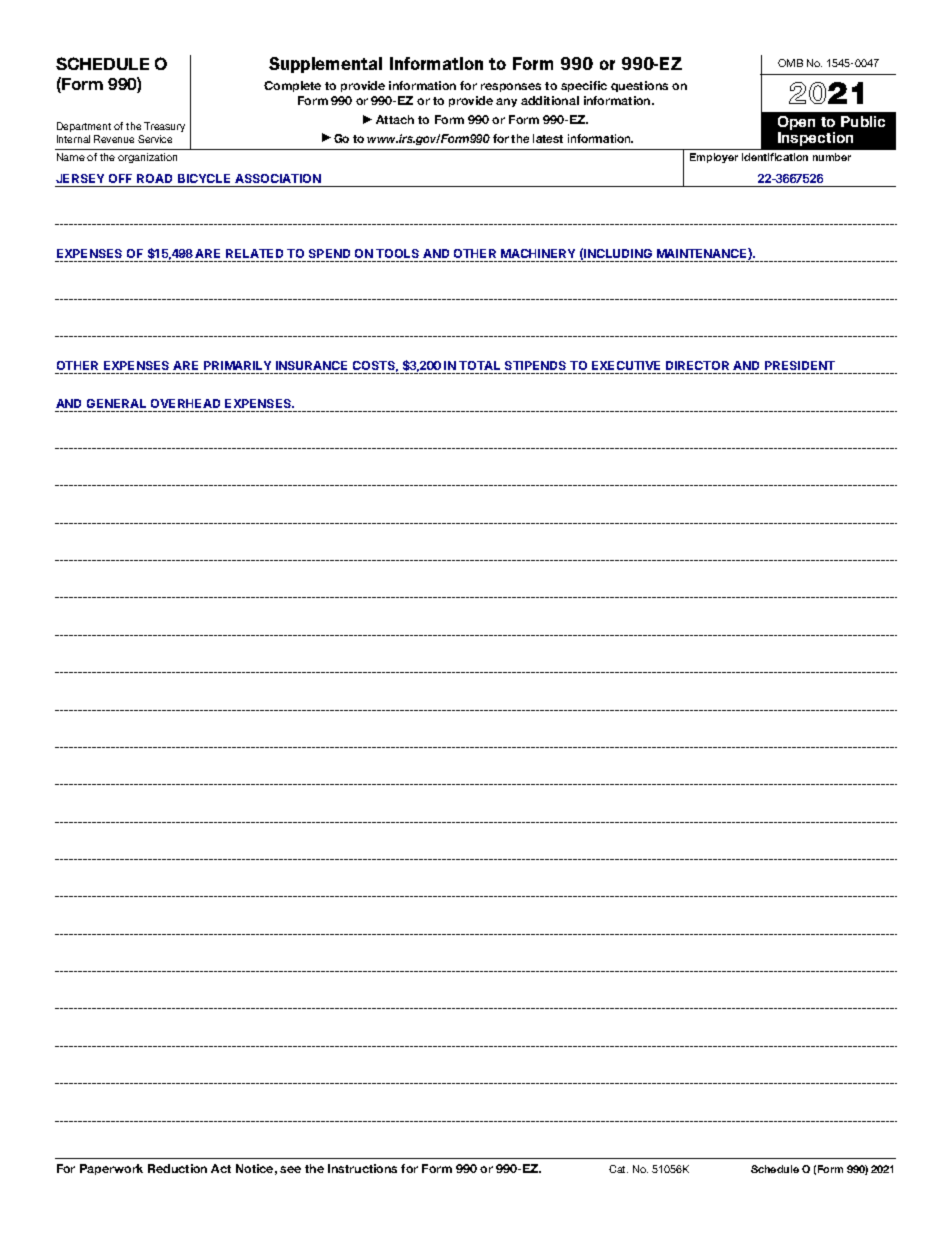 The image size is (952, 1233). Describe the element at coordinates (775, 157) in the image. I see `identification` at that location.
